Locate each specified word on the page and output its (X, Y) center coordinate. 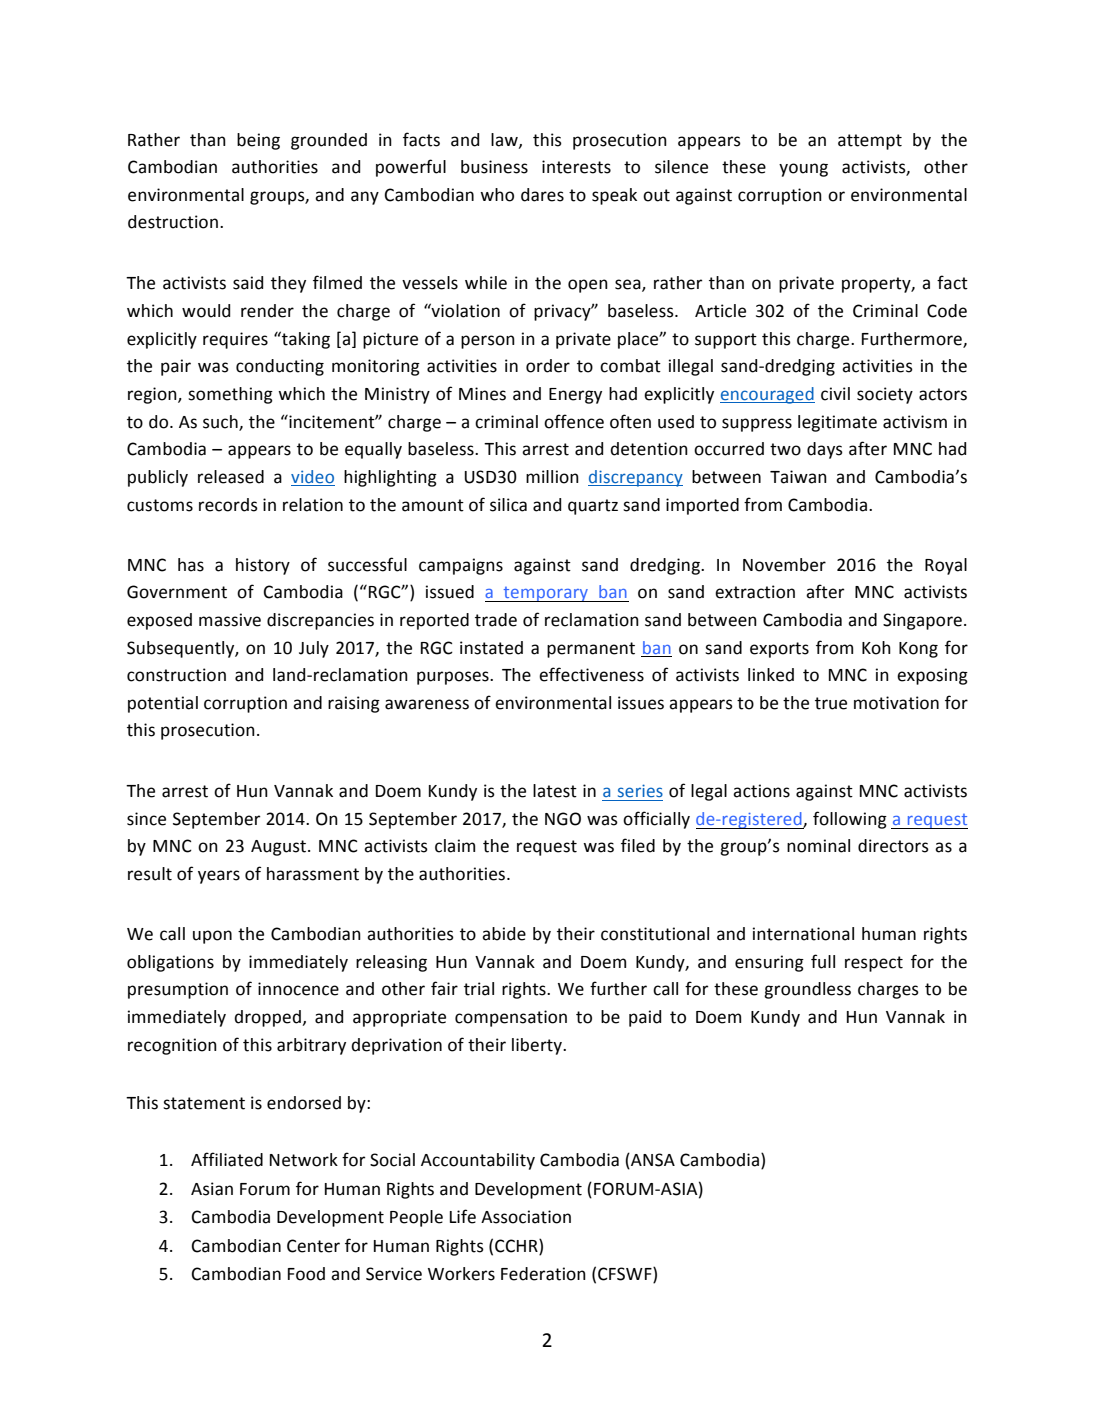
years (219, 877)
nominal (818, 846)
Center (313, 1246)
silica (508, 505)
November (784, 565)
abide (504, 934)
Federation (543, 1274)
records (228, 505)
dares (542, 195)
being (258, 141)
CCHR (517, 1246)
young (803, 170)
